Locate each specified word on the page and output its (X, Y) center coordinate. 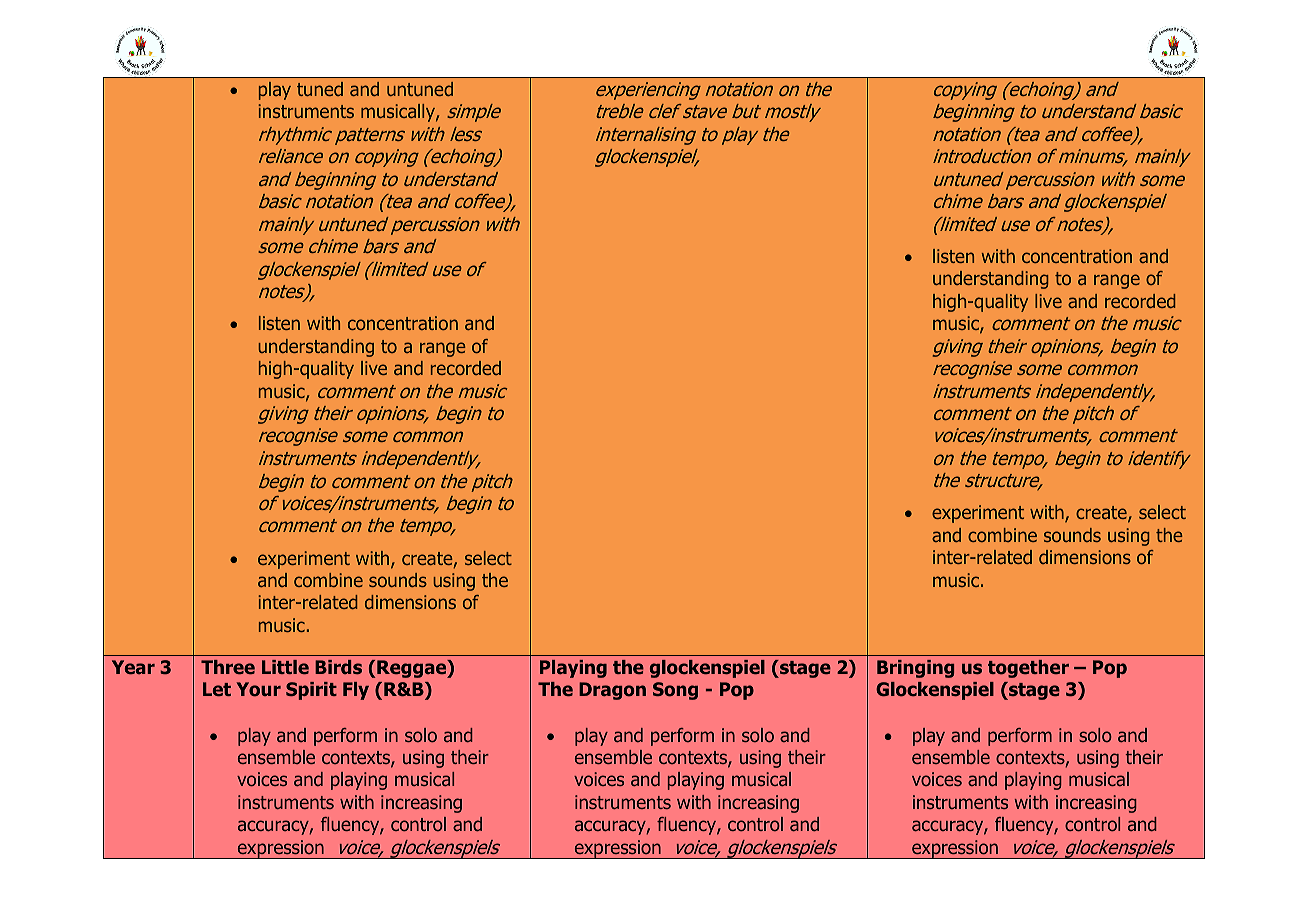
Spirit (311, 691)
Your (259, 689)
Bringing (915, 669)
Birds (338, 667)
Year (133, 667)
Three (228, 667)
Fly (356, 691)
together (1028, 669)
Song (675, 691)
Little (285, 667)
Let (217, 689)
